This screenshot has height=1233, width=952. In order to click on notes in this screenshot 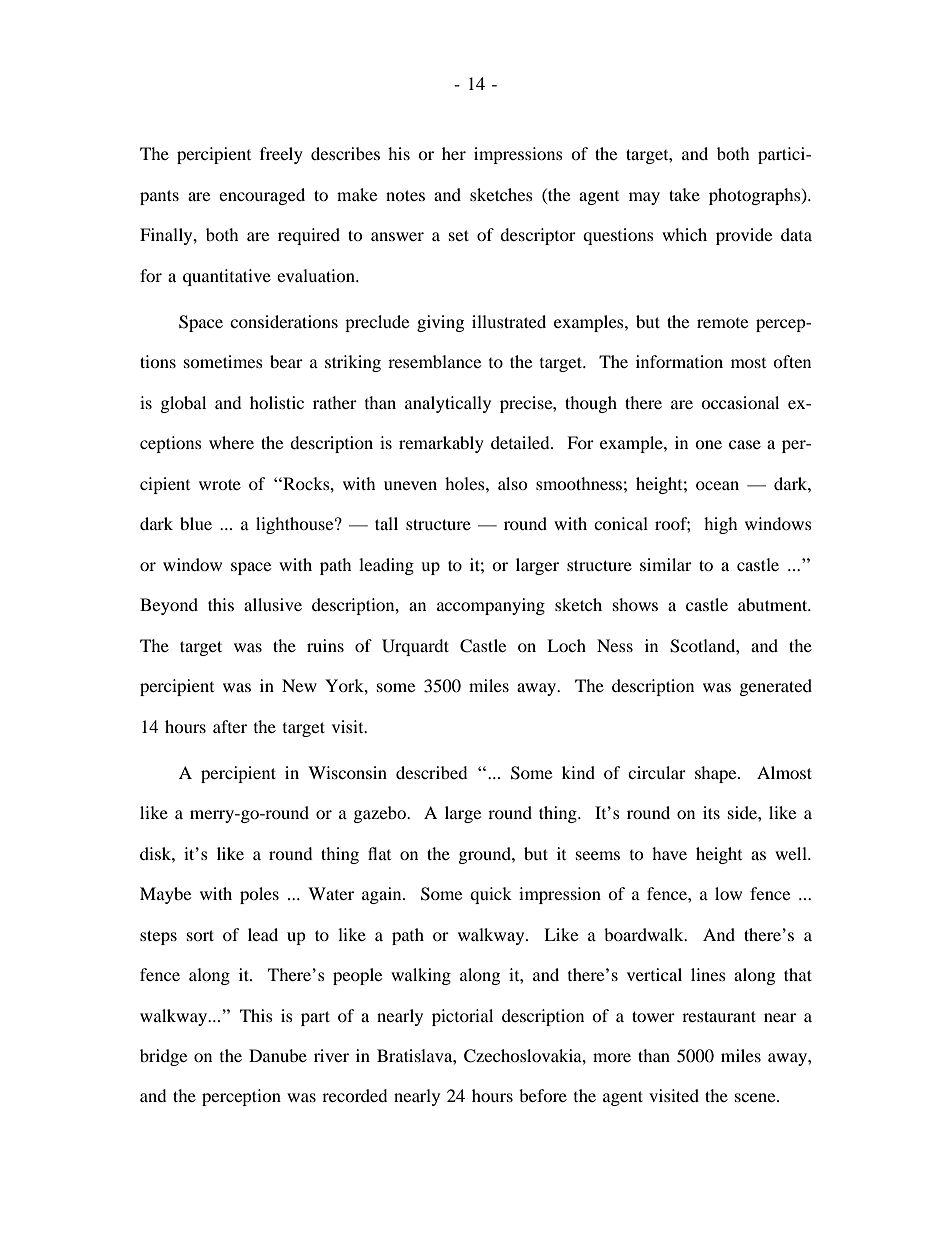, I will do `click(405, 195)`.
